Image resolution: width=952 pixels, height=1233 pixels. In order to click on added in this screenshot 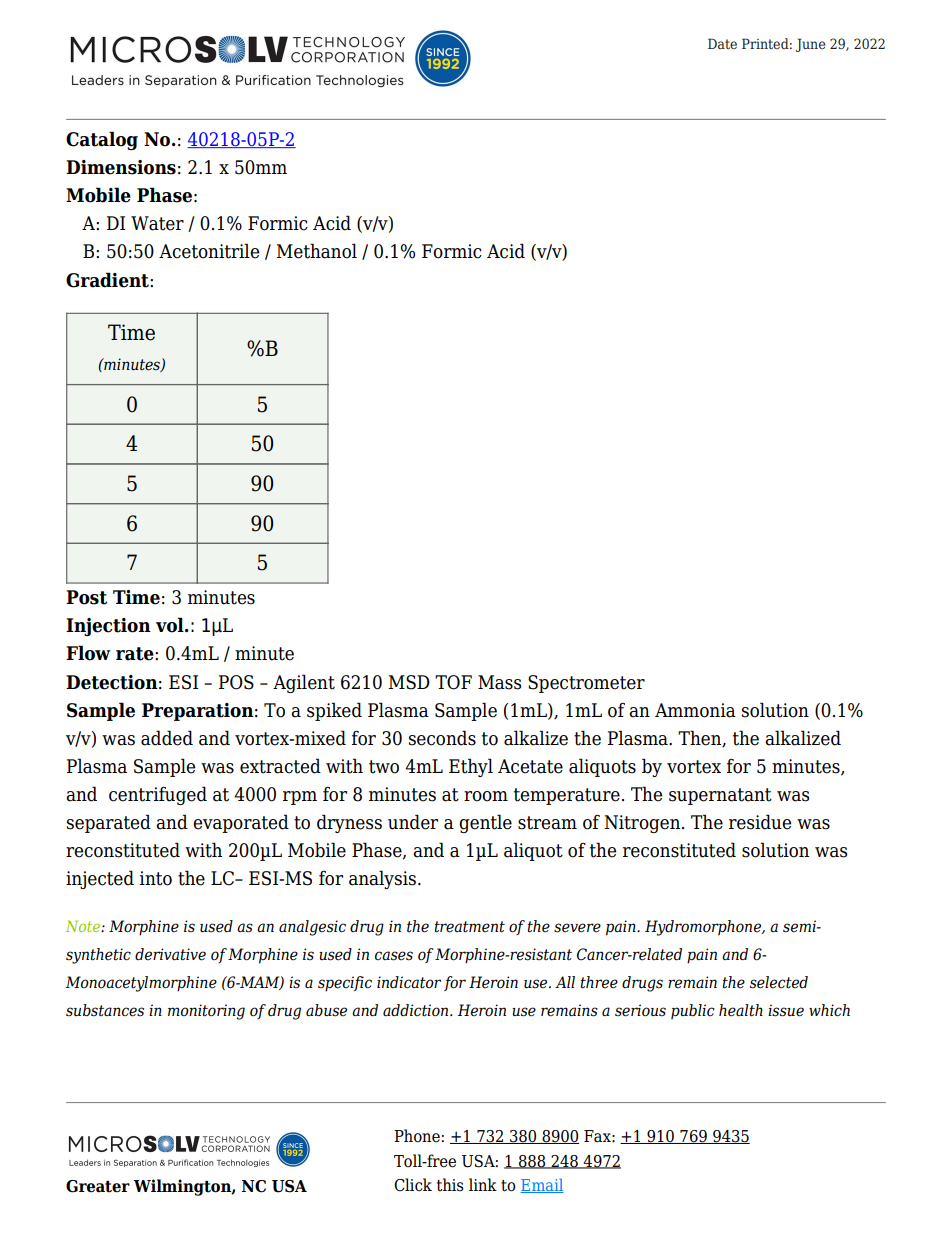, I will do `click(167, 738)`.
